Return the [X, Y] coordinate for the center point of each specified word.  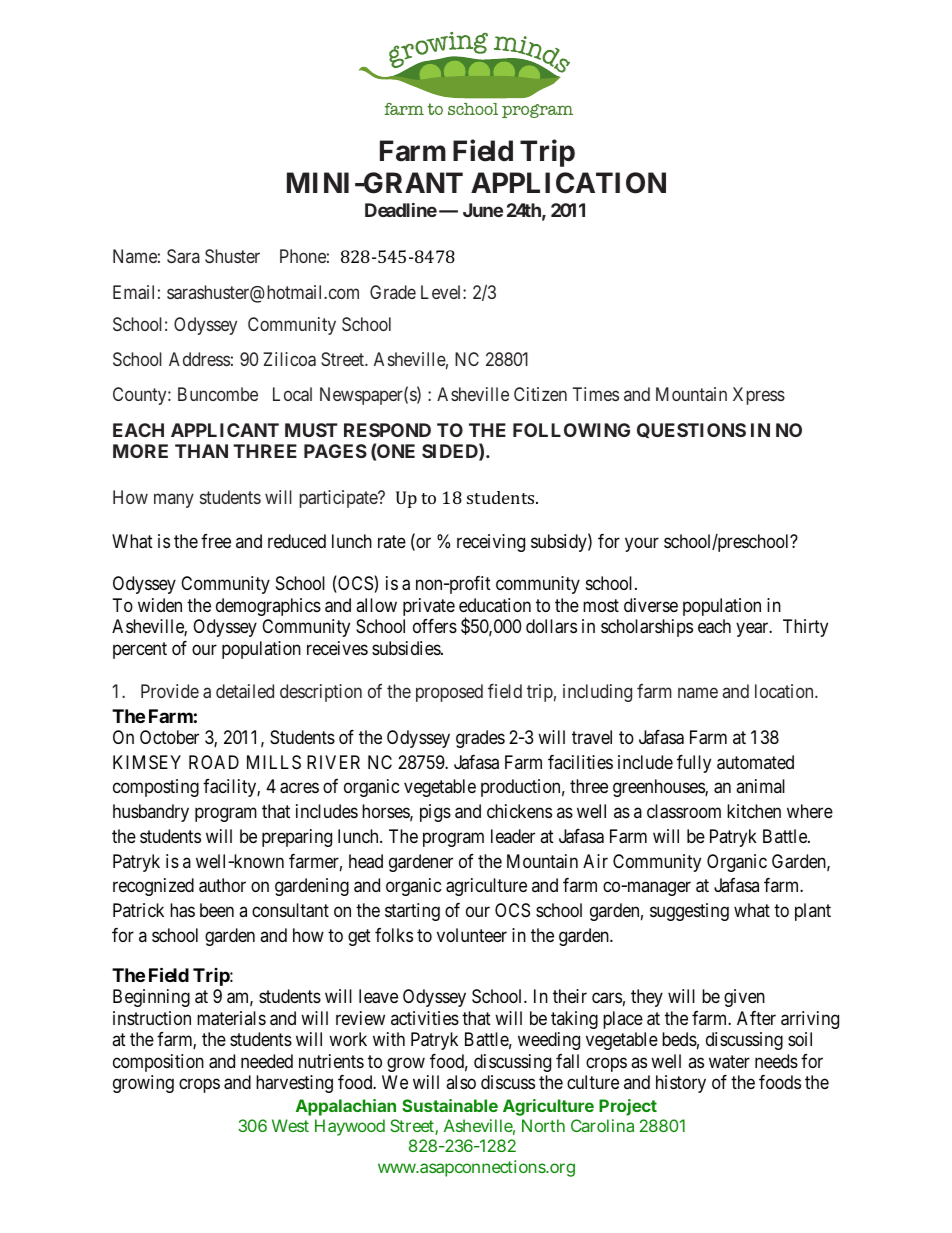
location [785, 691]
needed [267, 1061]
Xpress [759, 396]
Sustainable [450, 1105]
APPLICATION [568, 183]
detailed [245, 691]
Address [199, 359]
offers [435, 626]
